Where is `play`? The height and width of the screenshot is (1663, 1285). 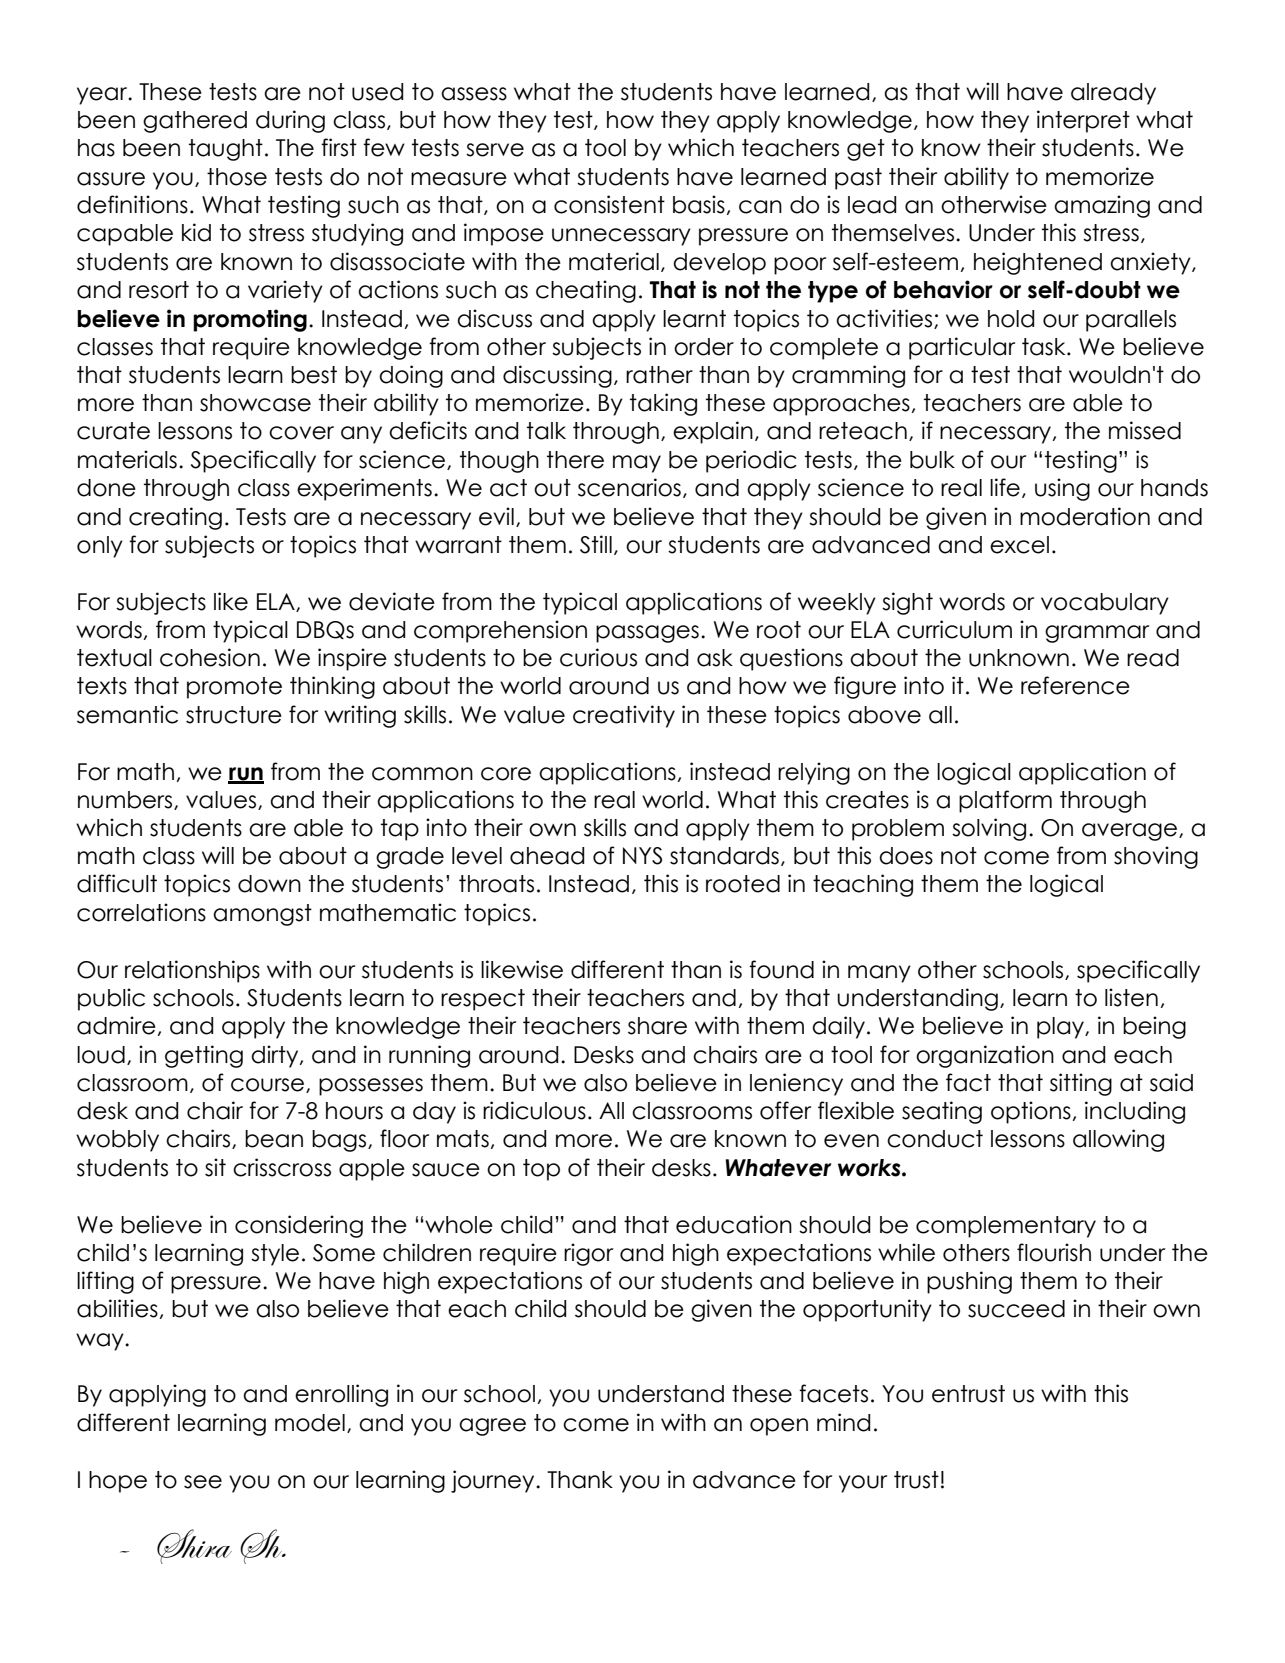 play is located at coordinates (1061, 1028).
